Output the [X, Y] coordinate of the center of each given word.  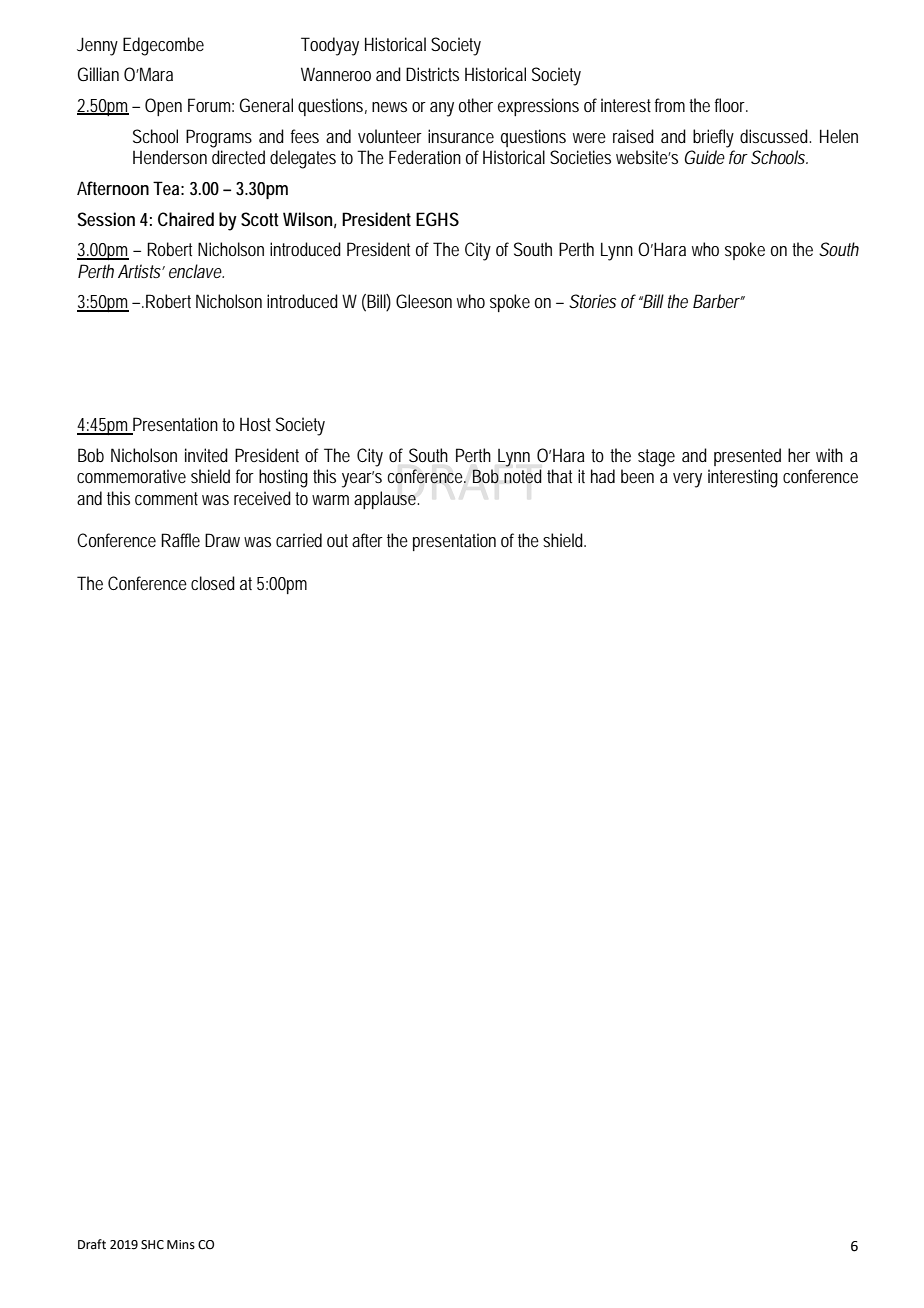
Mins [181, 1245]
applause [386, 500]
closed [213, 583]
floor [731, 105]
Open [163, 107]
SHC [152, 1245]
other [476, 105]
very [687, 480]
